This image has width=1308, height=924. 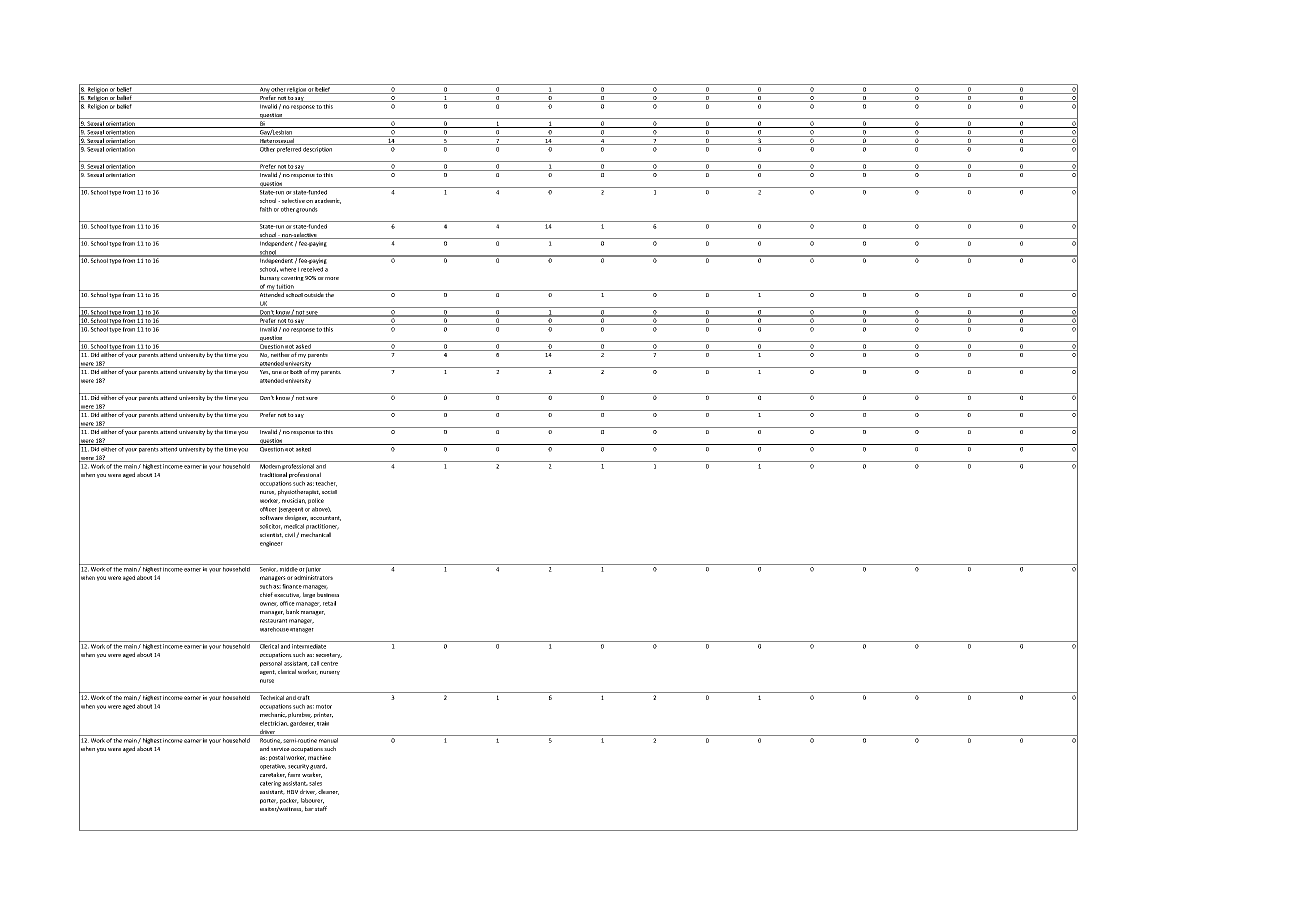 I want to click on secretary, so click(x=329, y=655).
